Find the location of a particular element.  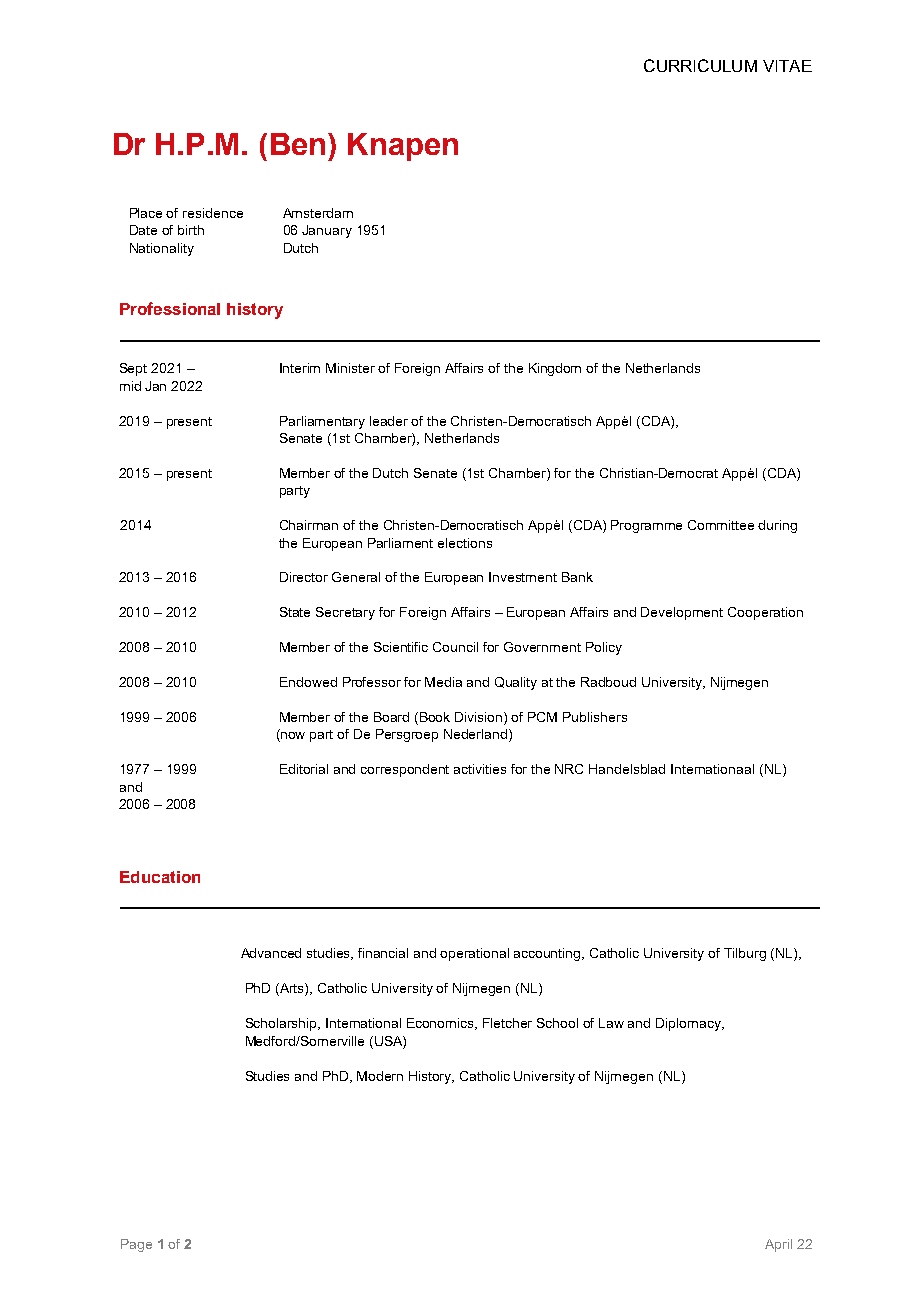

Council is located at coordinates (455, 647).
